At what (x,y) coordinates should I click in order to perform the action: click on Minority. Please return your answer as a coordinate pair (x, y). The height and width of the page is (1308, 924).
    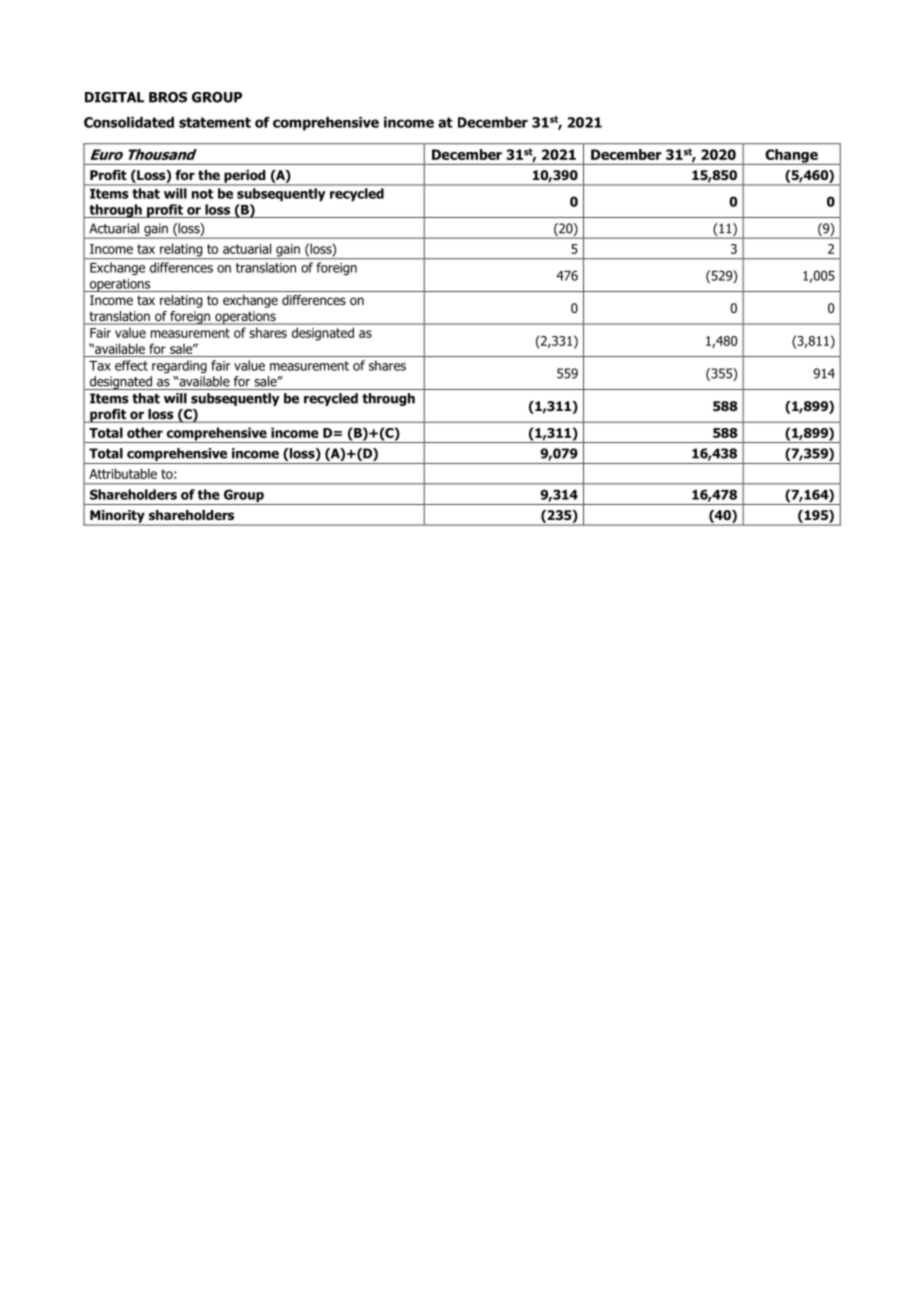
    Looking at the image, I should click on (117, 517).
